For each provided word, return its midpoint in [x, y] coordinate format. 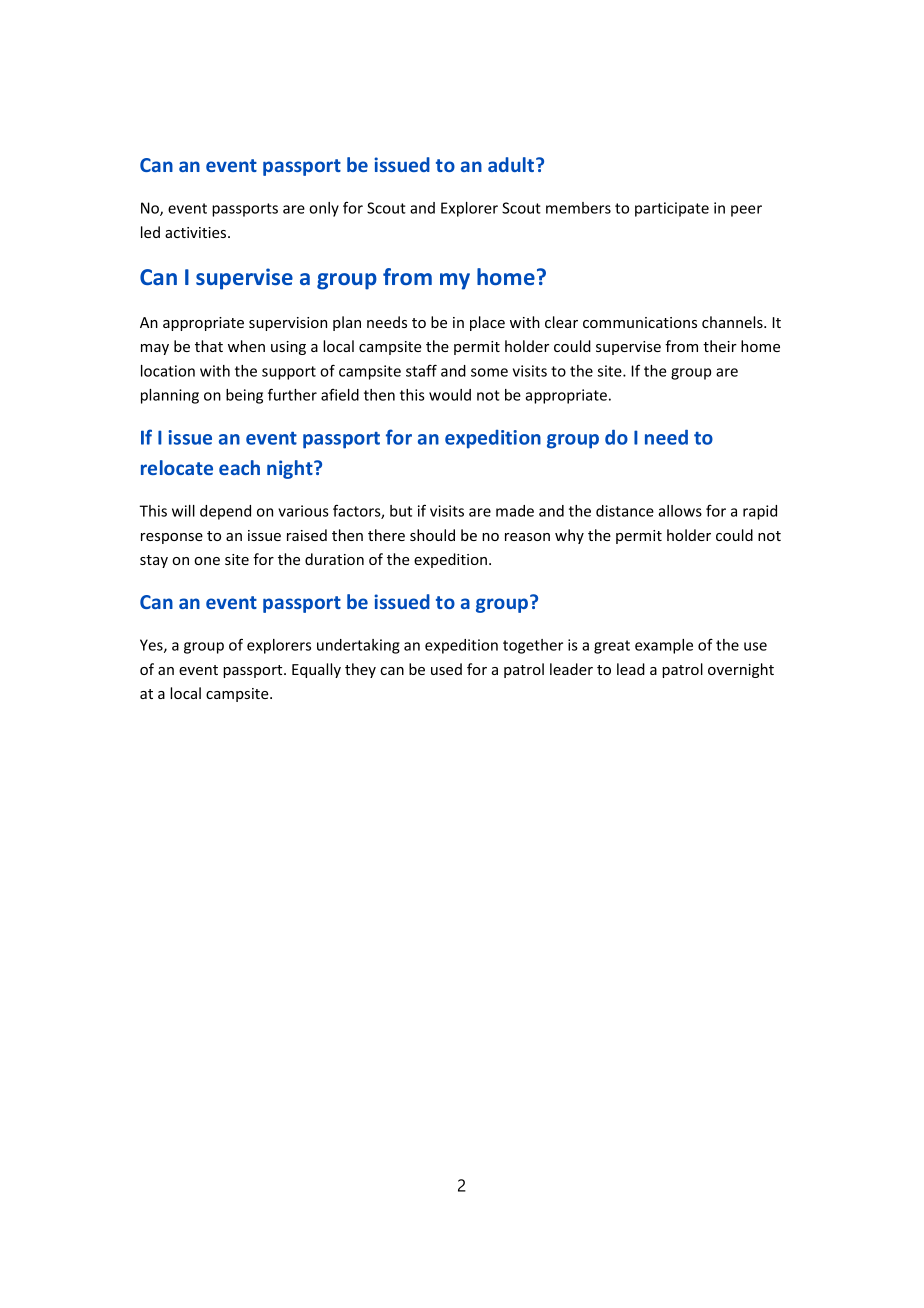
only [324, 209]
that [209, 346]
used [446, 669]
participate [672, 209]
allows [680, 511]
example [664, 646]
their [720, 346]
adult [512, 164]
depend [225, 512]
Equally [316, 670]
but [401, 511]
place [487, 323]
